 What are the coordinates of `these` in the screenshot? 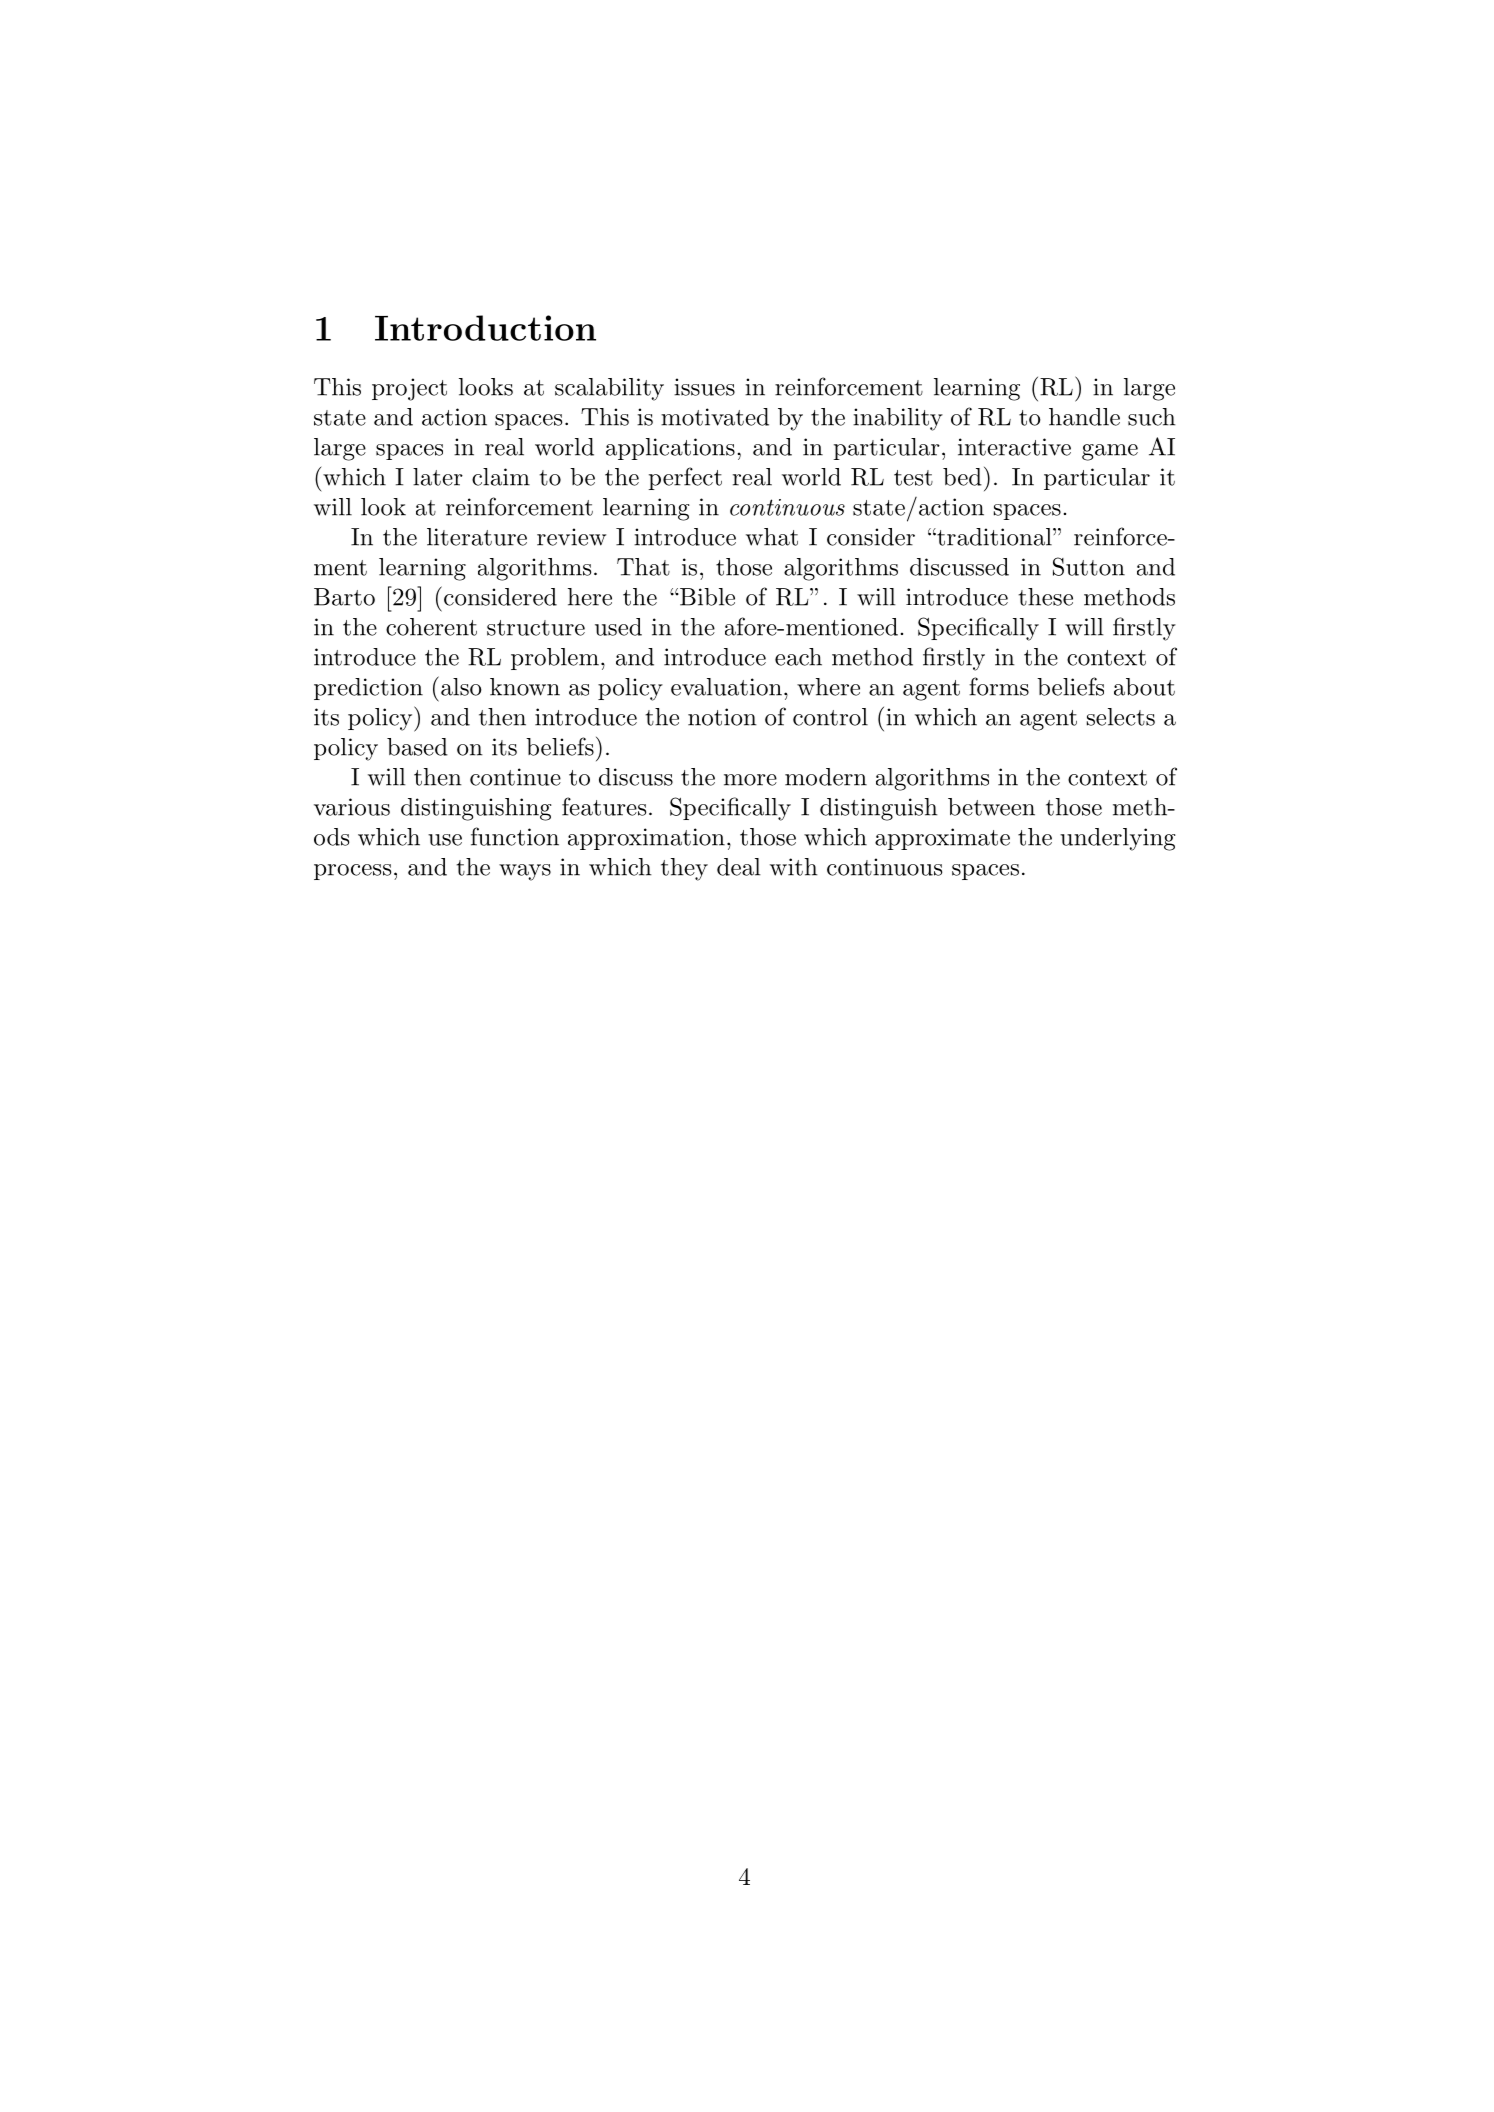 It's located at (1045, 597).
